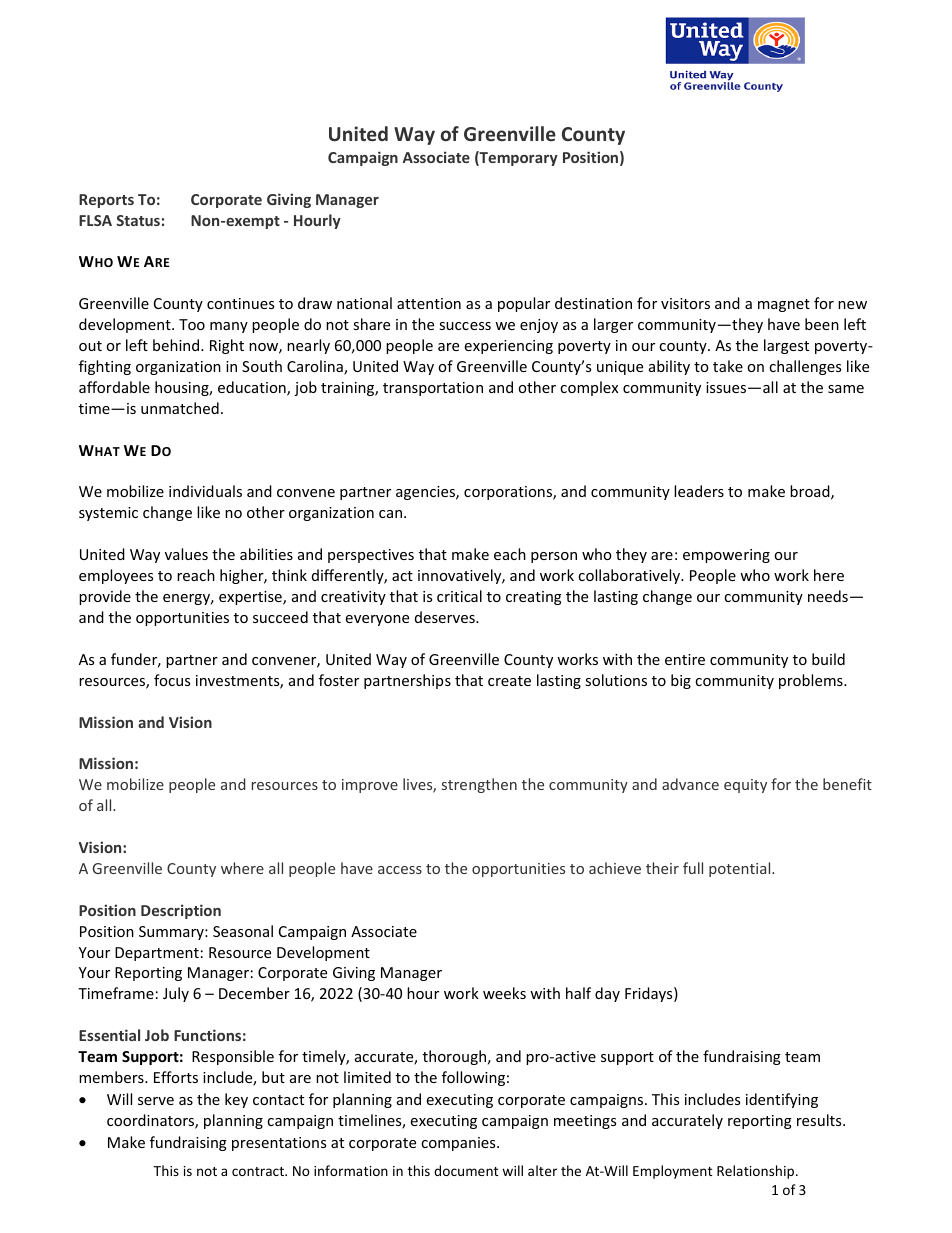 The height and width of the screenshot is (1233, 952). What do you see at coordinates (685, 303) in the screenshot?
I see `visitors` at bounding box center [685, 303].
